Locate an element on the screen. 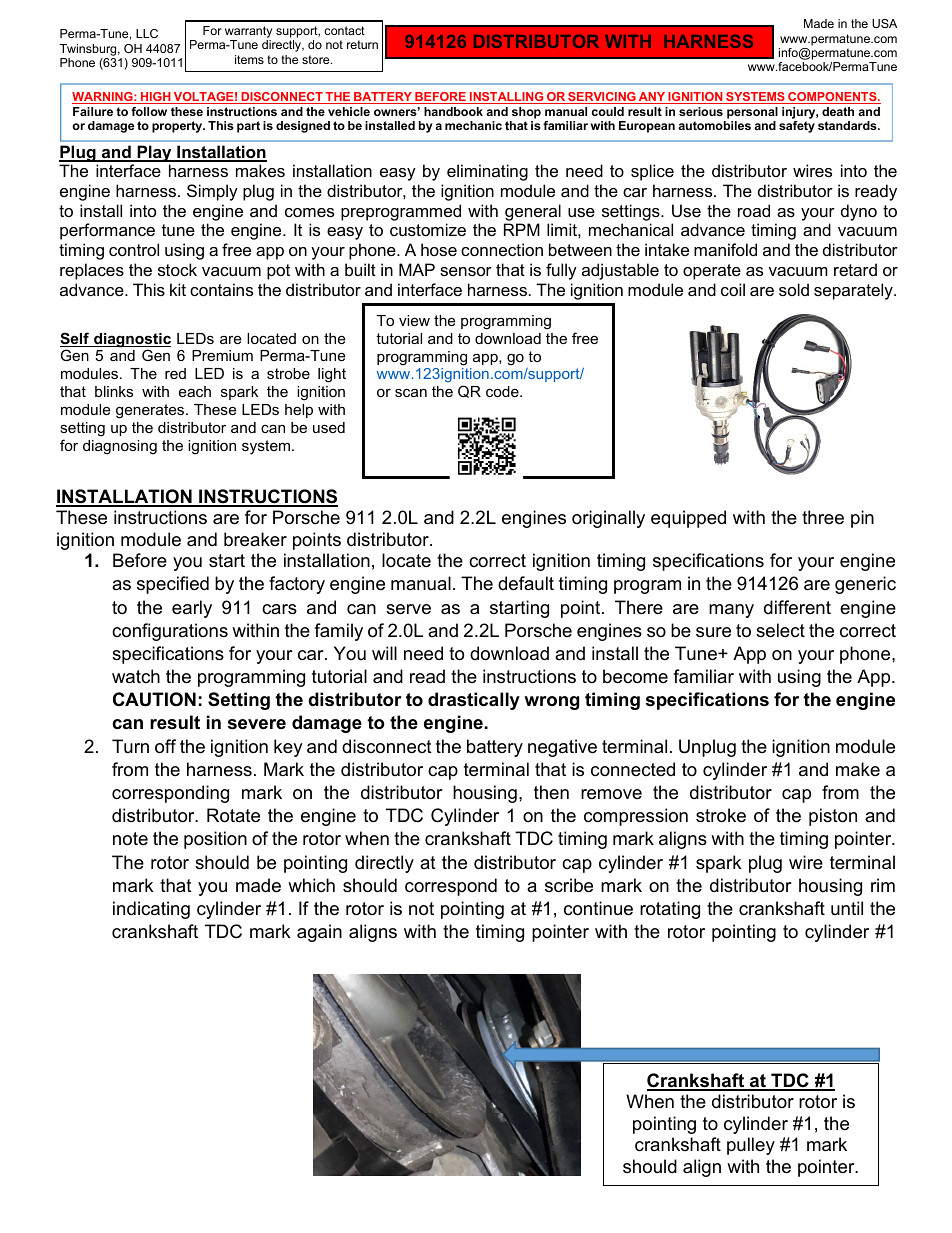  negative is located at coordinates (562, 748).
